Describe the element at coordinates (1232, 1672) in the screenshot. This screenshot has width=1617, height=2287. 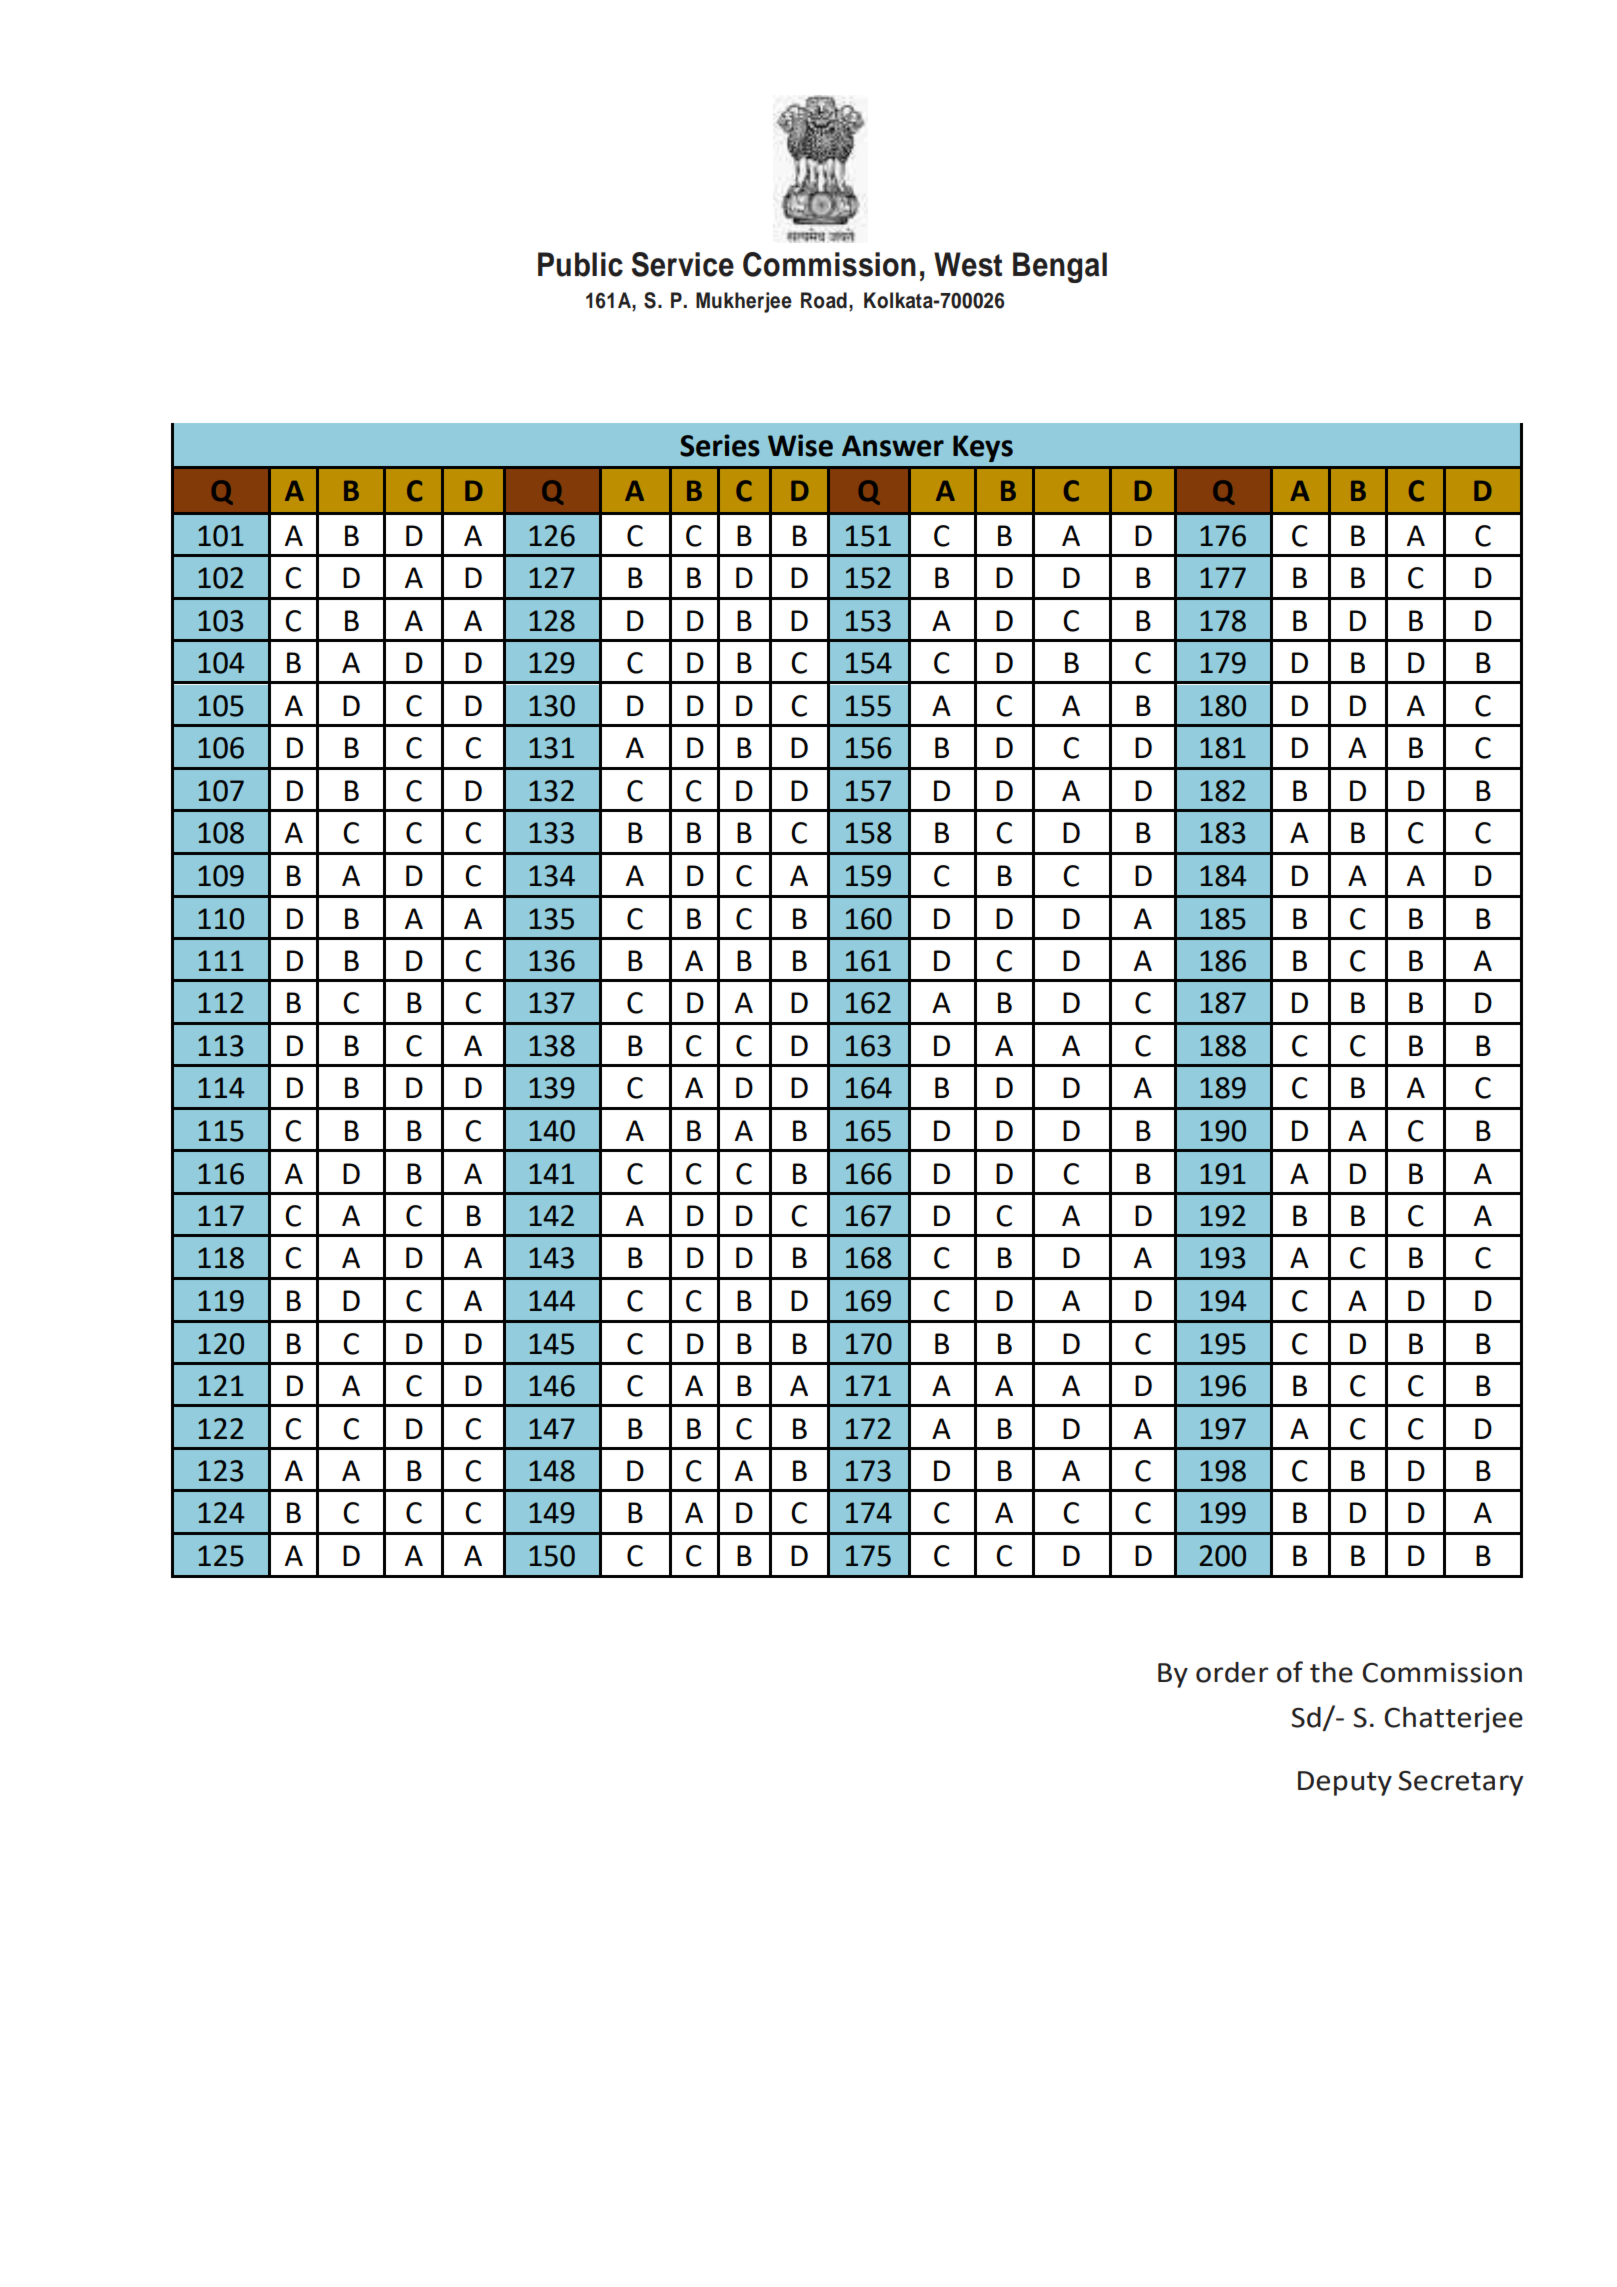
I see `order` at that location.
